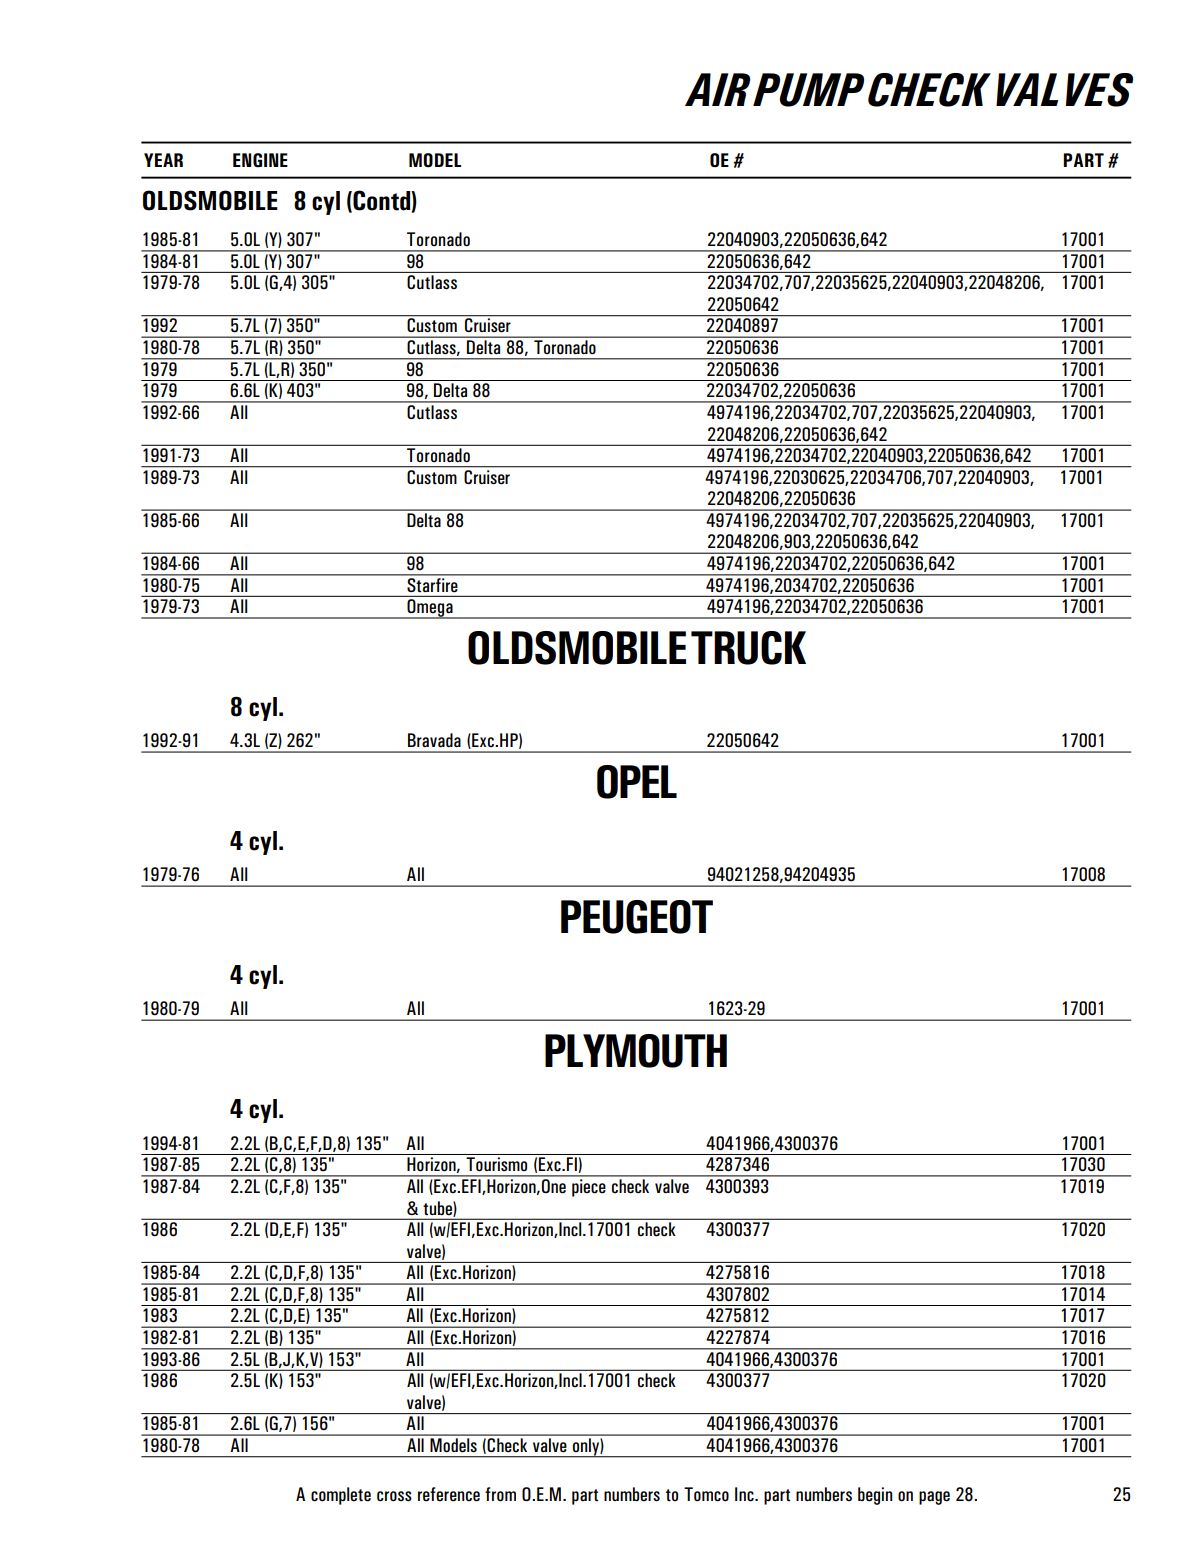 The height and width of the page is (1555, 1202). I want to click on PLYMOUTH, so click(636, 1051).
